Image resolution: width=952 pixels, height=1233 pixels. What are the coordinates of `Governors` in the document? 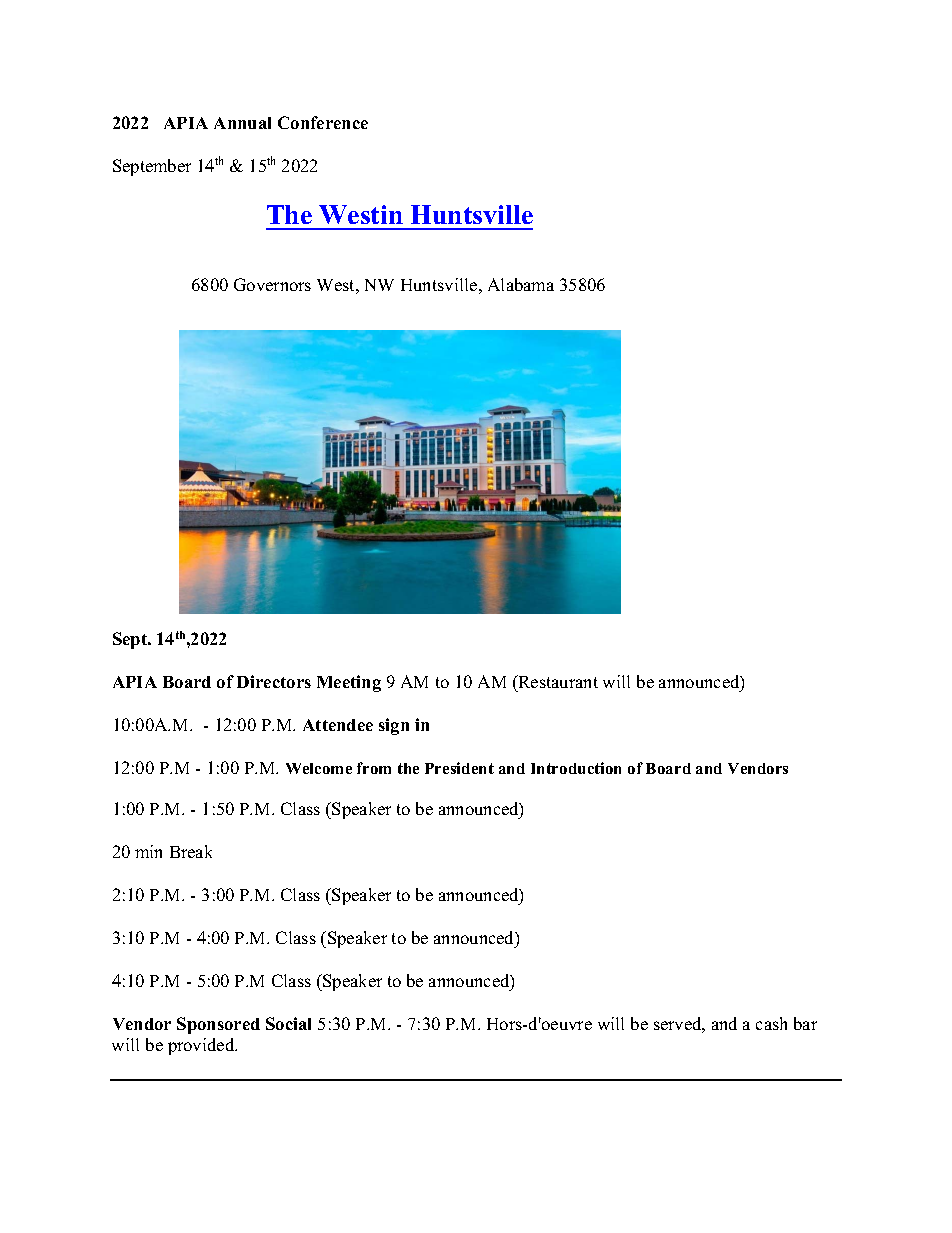 It's located at (272, 284).
